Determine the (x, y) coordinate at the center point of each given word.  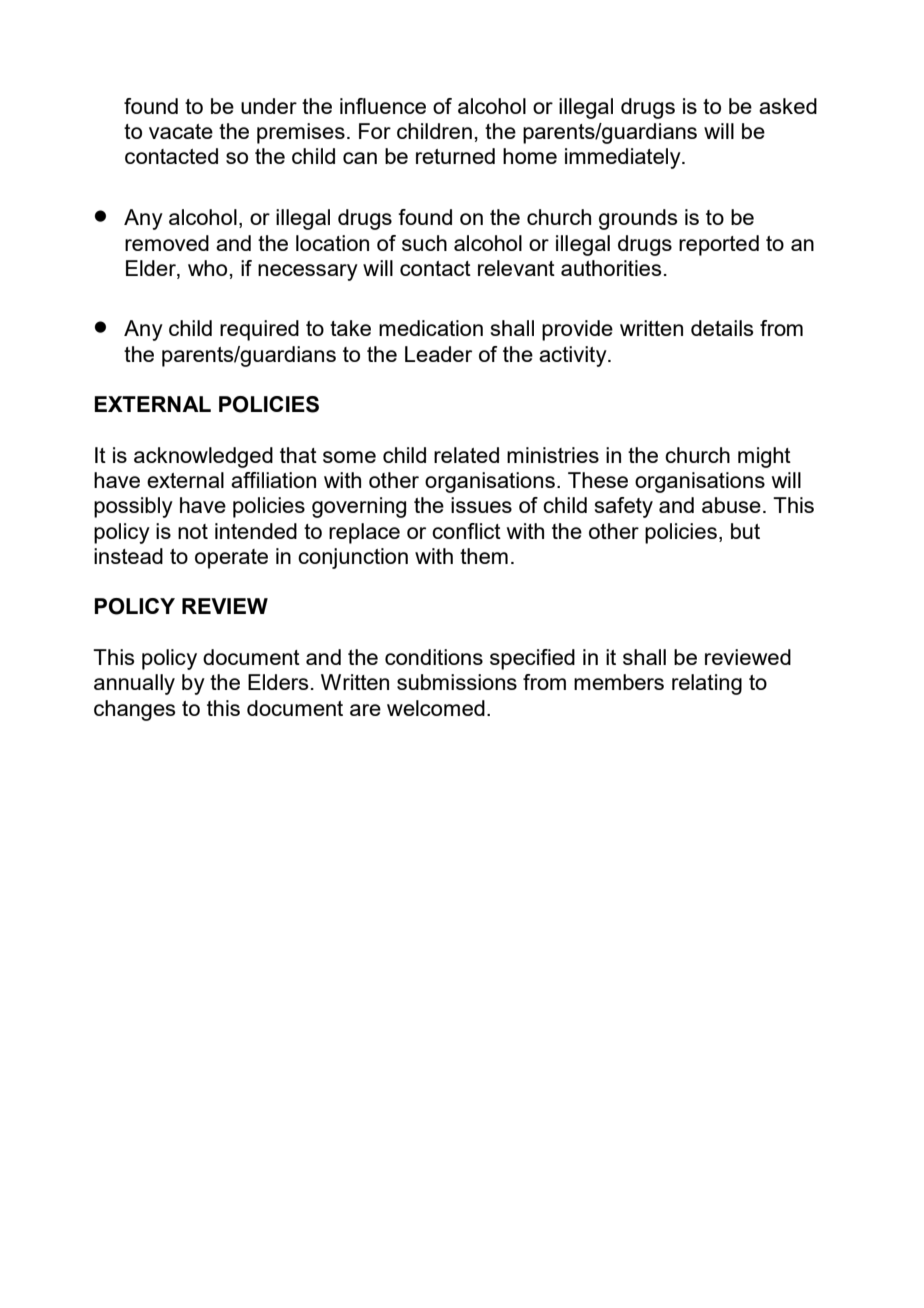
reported (719, 245)
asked (788, 106)
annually (134, 684)
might (764, 457)
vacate (181, 131)
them (484, 556)
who (207, 268)
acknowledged (203, 457)
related (466, 455)
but (745, 531)
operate (231, 559)
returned (455, 156)
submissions (457, 682)
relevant (516, 268)
